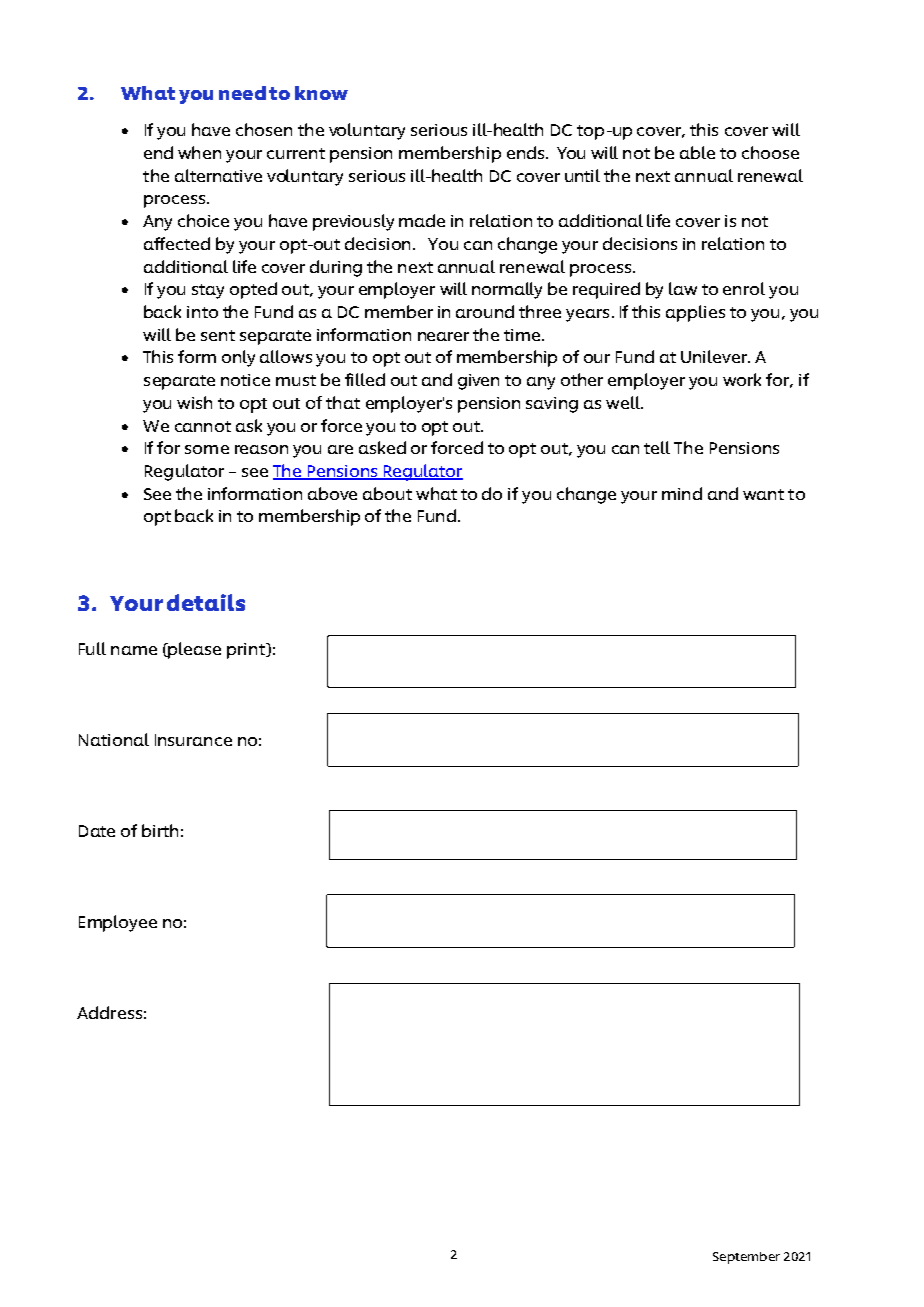 The width and height of the screenshot is (924, 1307). Describe the element at coordinates (697, 152) in the screenshot. I see `able` at that location.
